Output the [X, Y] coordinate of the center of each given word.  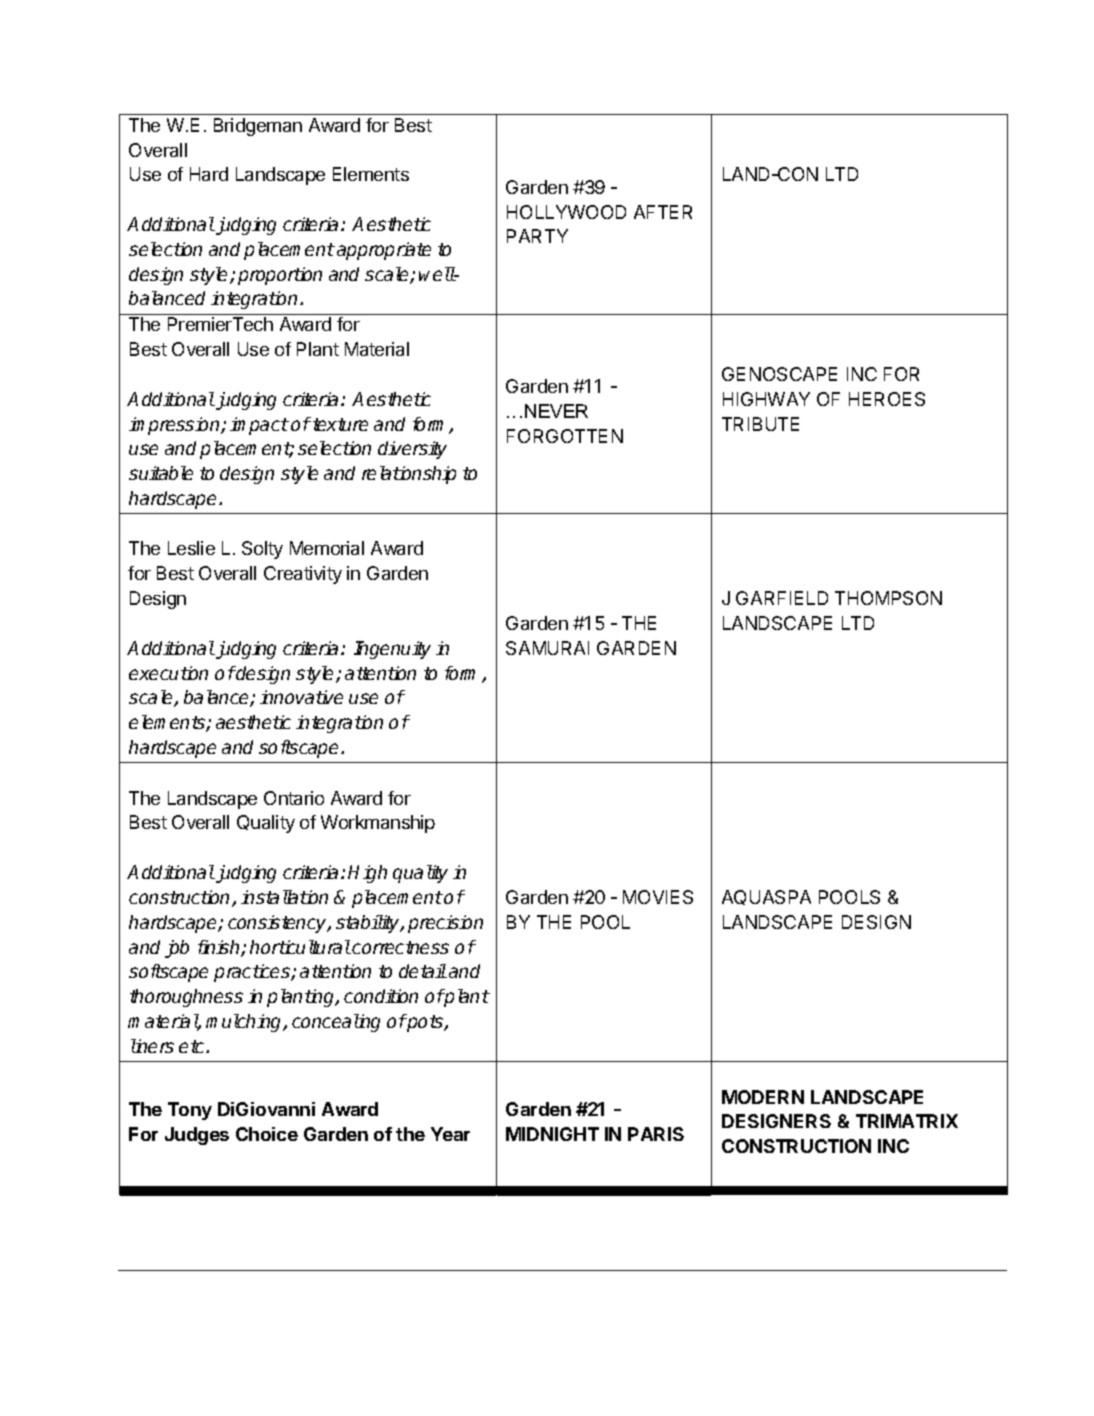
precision [445, 924]
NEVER [556, 411]
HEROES [887, 399]
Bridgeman [258, 127]
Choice [267, 1134]
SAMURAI [547, 648]
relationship [409, 475]
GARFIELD [782, 598]
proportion [280, 276]
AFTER [663, 212]
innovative [301, 697]
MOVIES [658, 897]
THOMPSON [888, 598]
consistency [278, 924]
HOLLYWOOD [566, 212]
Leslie [191, 548]
